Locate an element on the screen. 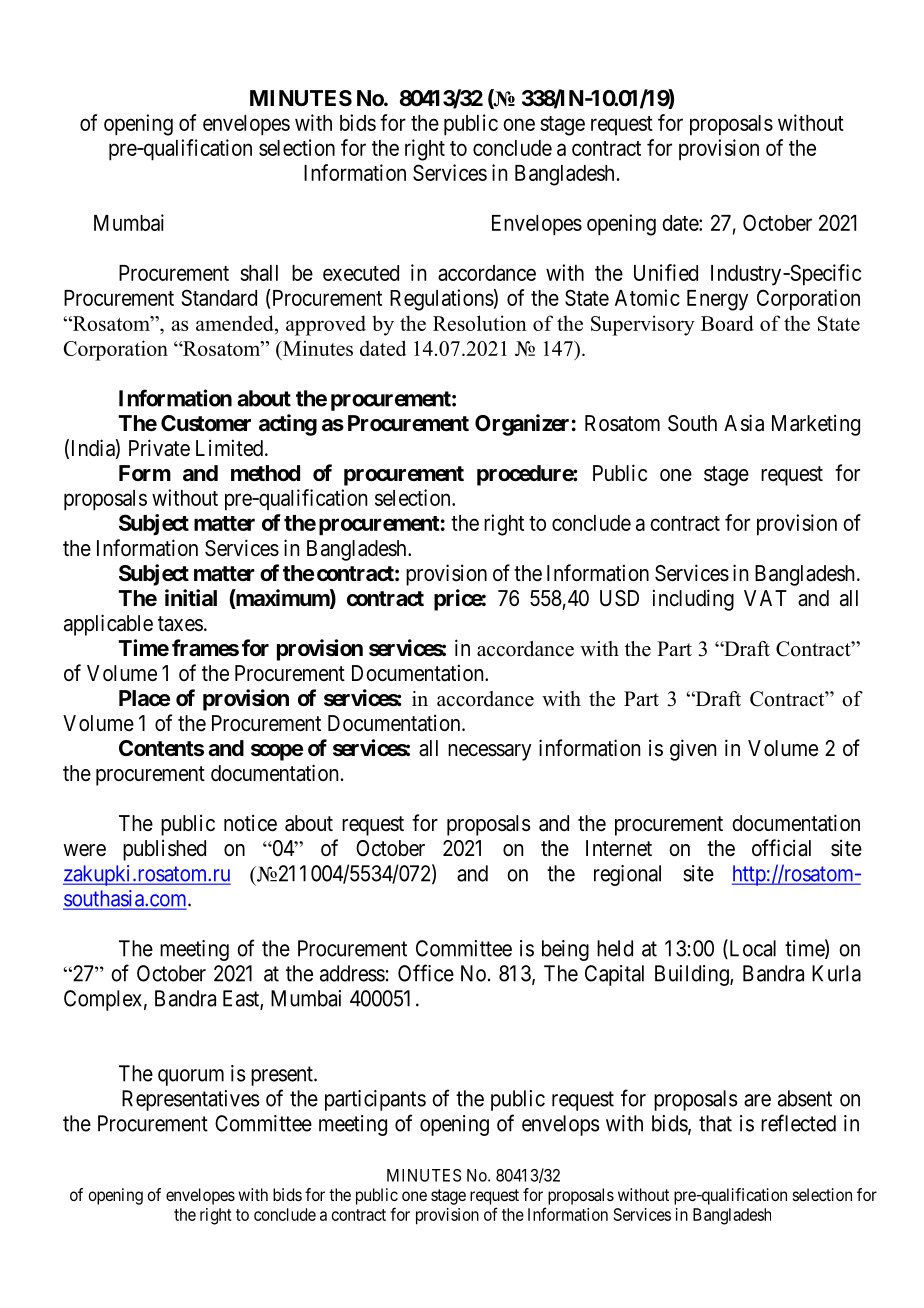 The width and height of the screenshot is (924, 1308). quorum is located at coordinates (191, 1077).
